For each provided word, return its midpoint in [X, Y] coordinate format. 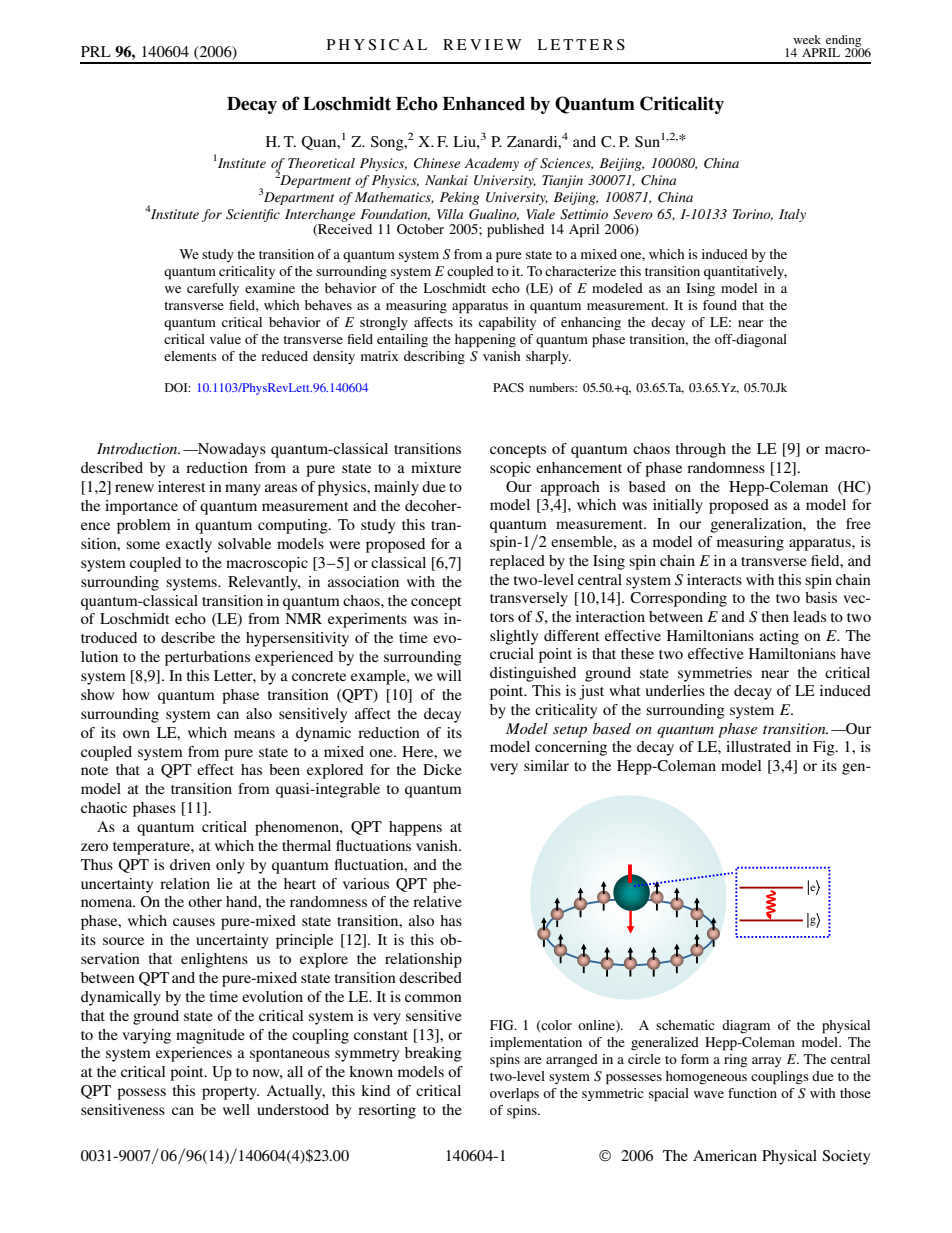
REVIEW [482, 44]
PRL [96, 51]
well [236, 1109]
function [752, 1093]
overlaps [514, 1095]
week [807, 39]
